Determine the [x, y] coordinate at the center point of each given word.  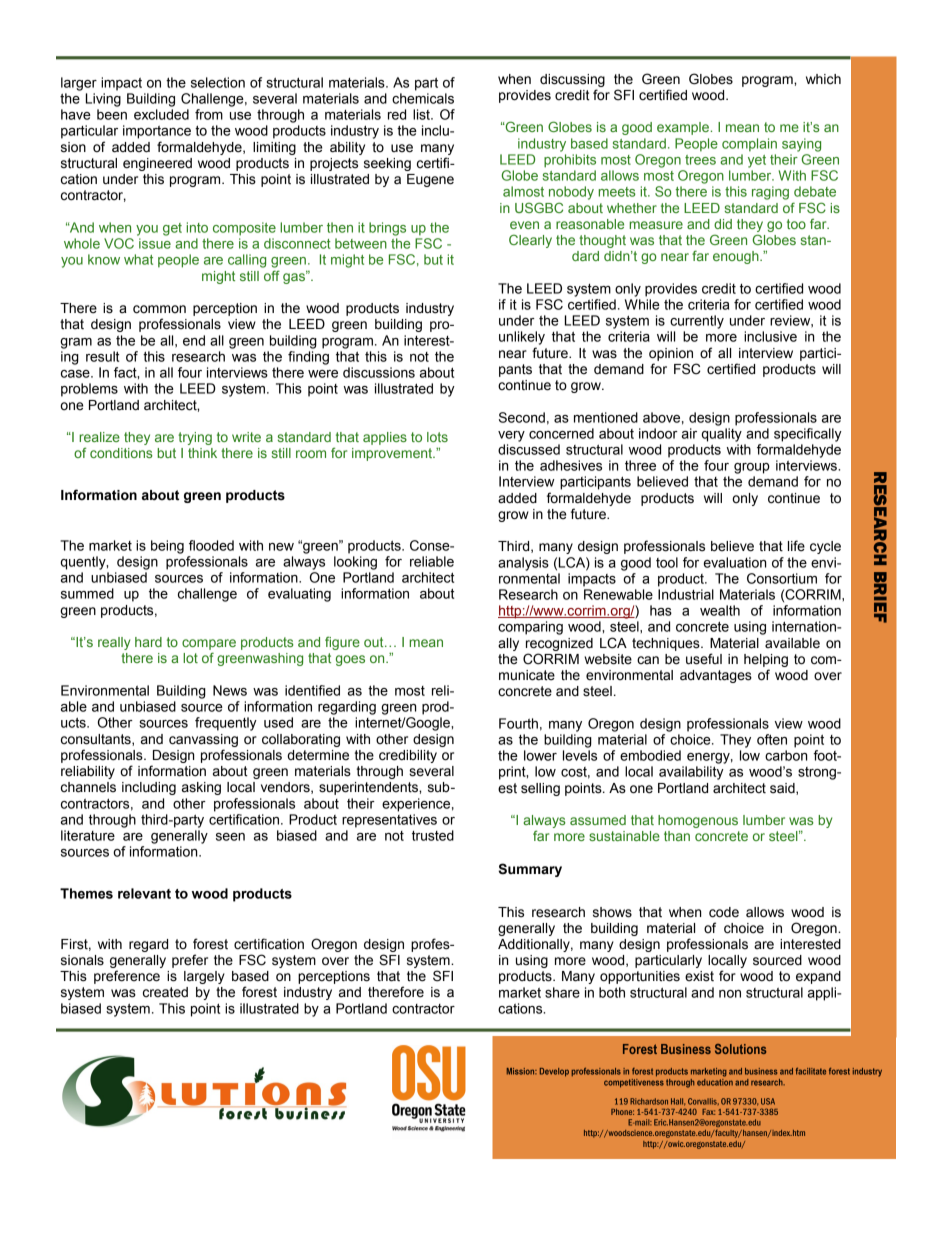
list [422, 114]
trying [195, 438]
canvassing [203, 740]
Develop [554, 1072]
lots [437, 437]
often [772, 739]
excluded [161, 114]
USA [768, 1101]
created [165, 992]
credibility [408, 756]
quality [722, 435]
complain [749, 145]
